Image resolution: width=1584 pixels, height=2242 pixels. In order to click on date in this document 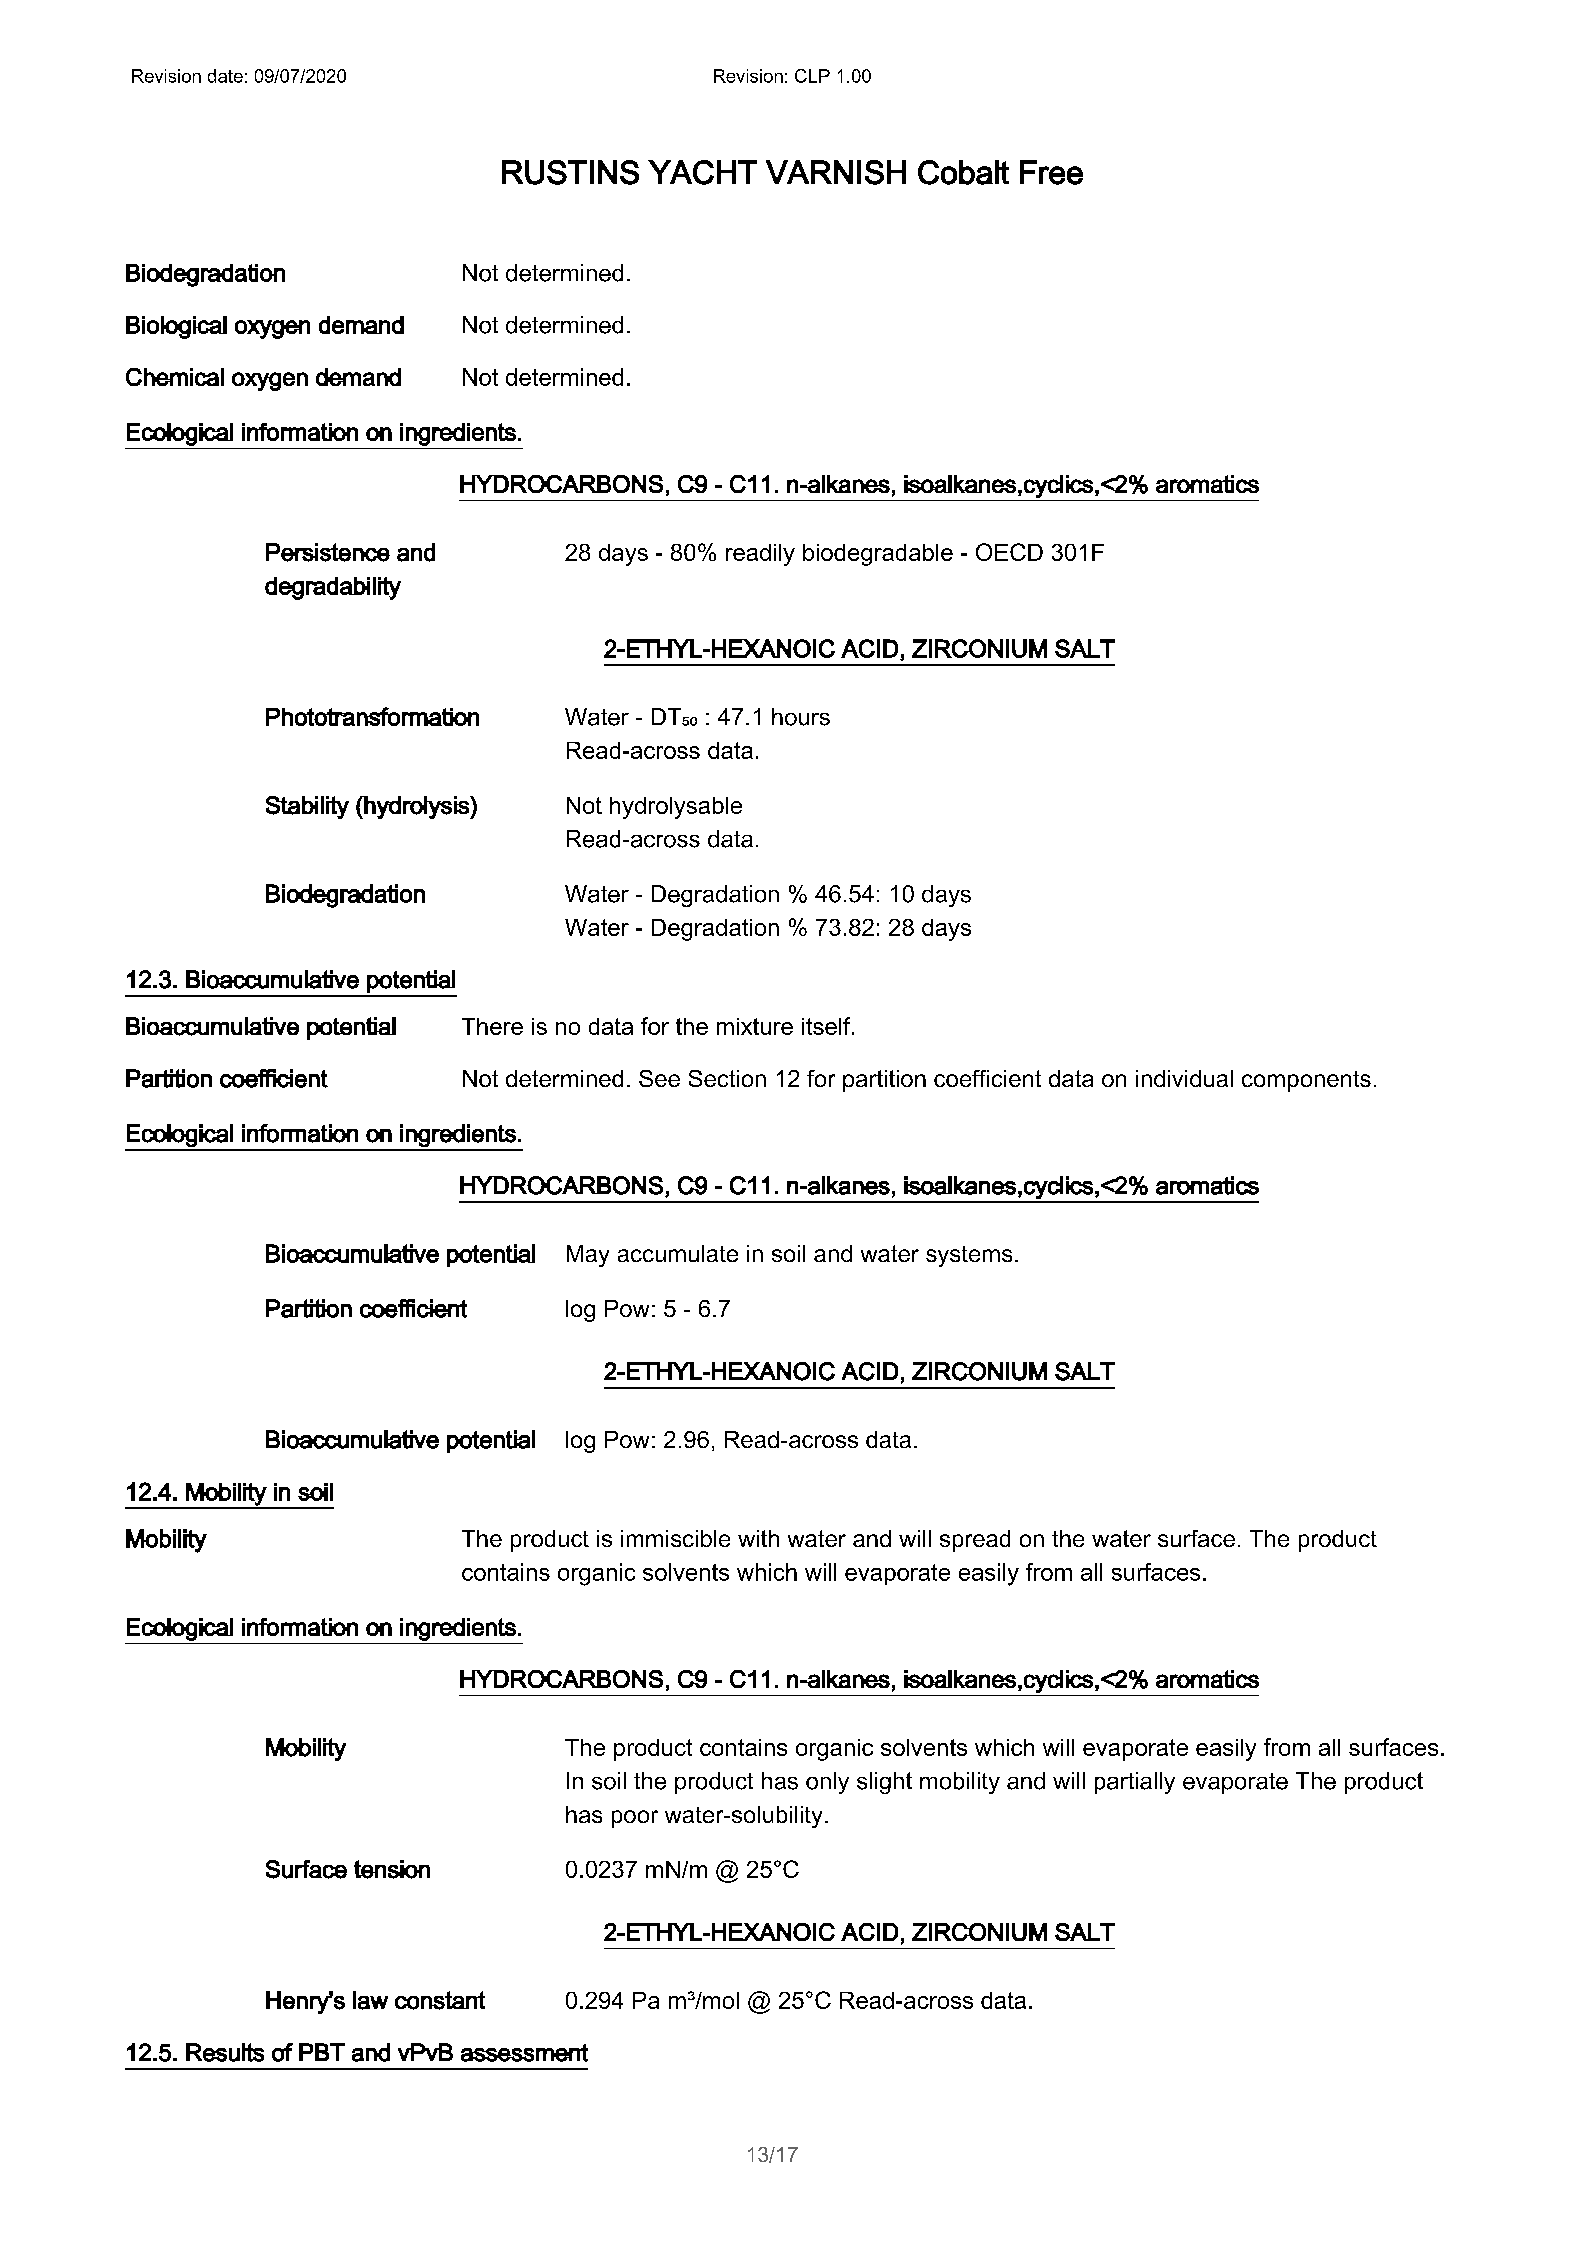, I will do `click(225, 76)`.
